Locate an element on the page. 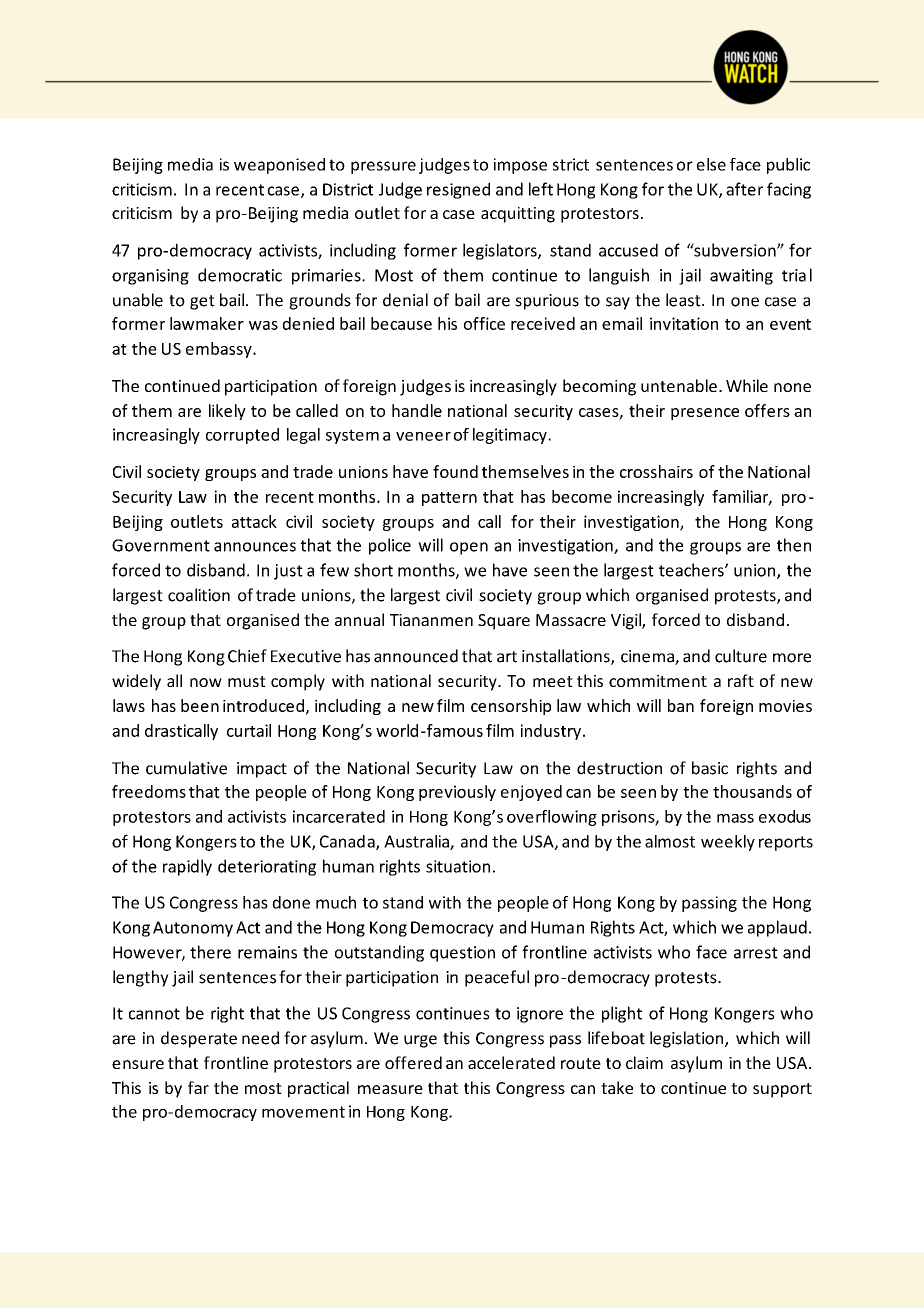  crosshairs is located at coordinates (656, 471).
